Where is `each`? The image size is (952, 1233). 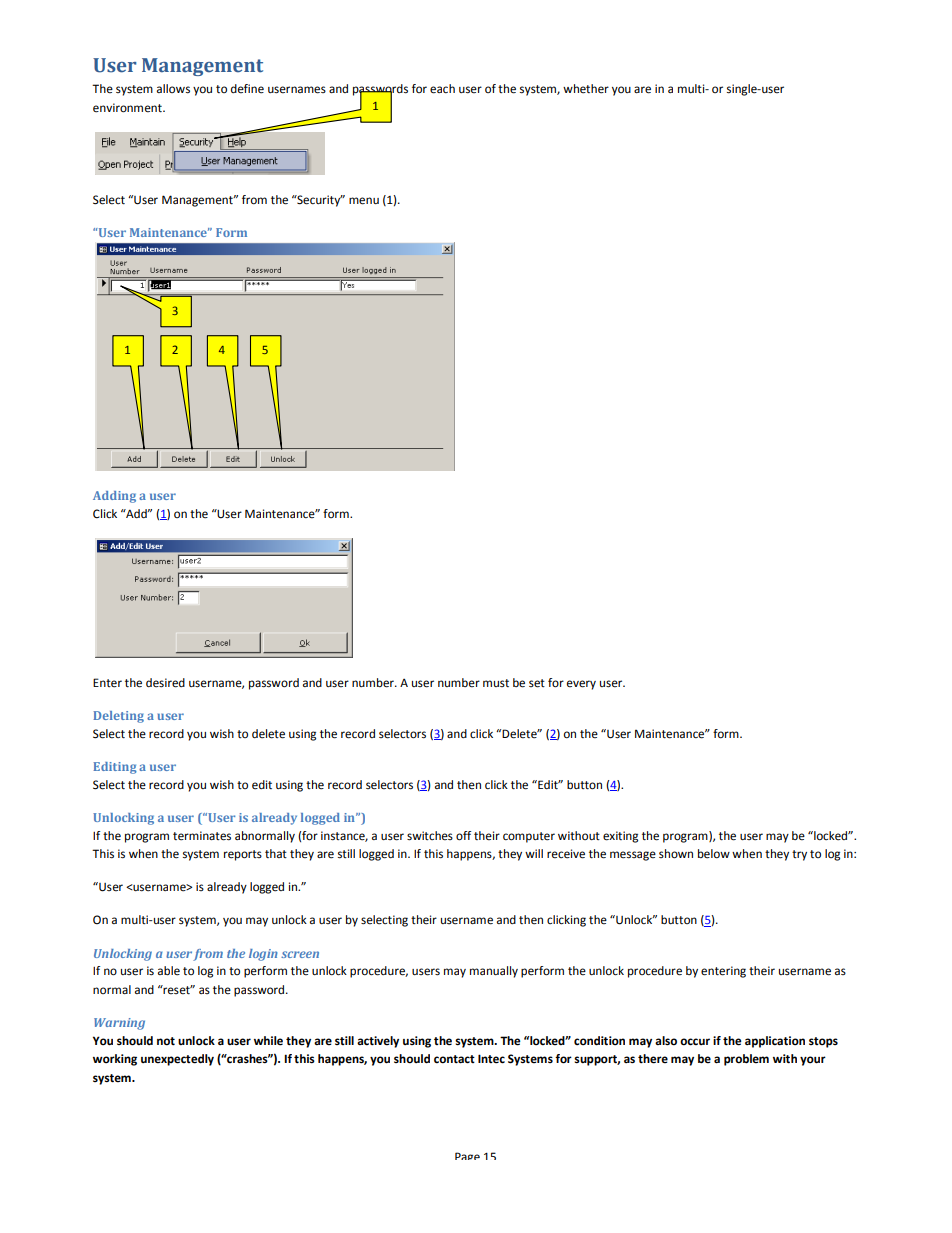
each is located at coordinates (442, 89).
